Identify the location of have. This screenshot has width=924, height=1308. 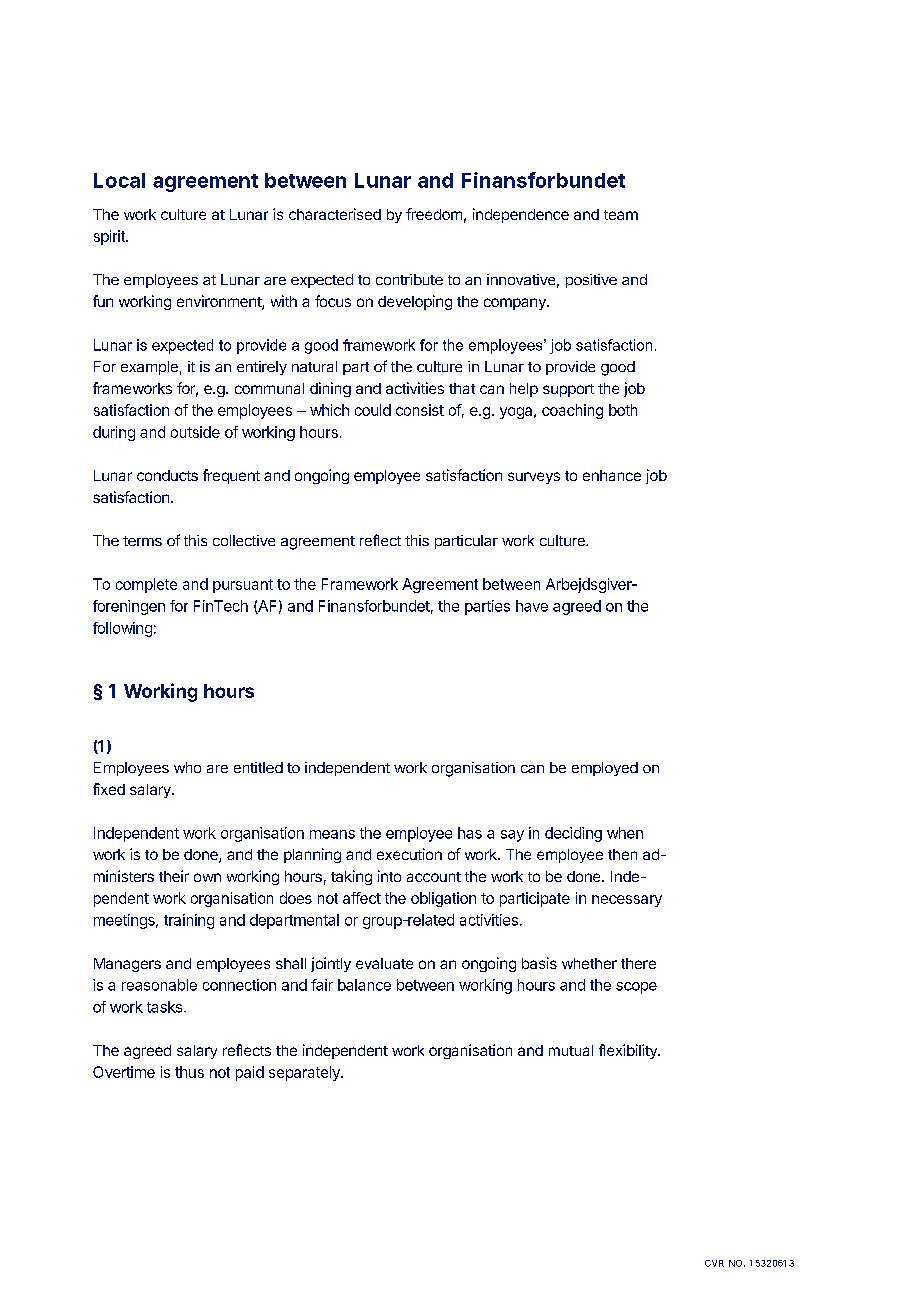
(532, 606).
